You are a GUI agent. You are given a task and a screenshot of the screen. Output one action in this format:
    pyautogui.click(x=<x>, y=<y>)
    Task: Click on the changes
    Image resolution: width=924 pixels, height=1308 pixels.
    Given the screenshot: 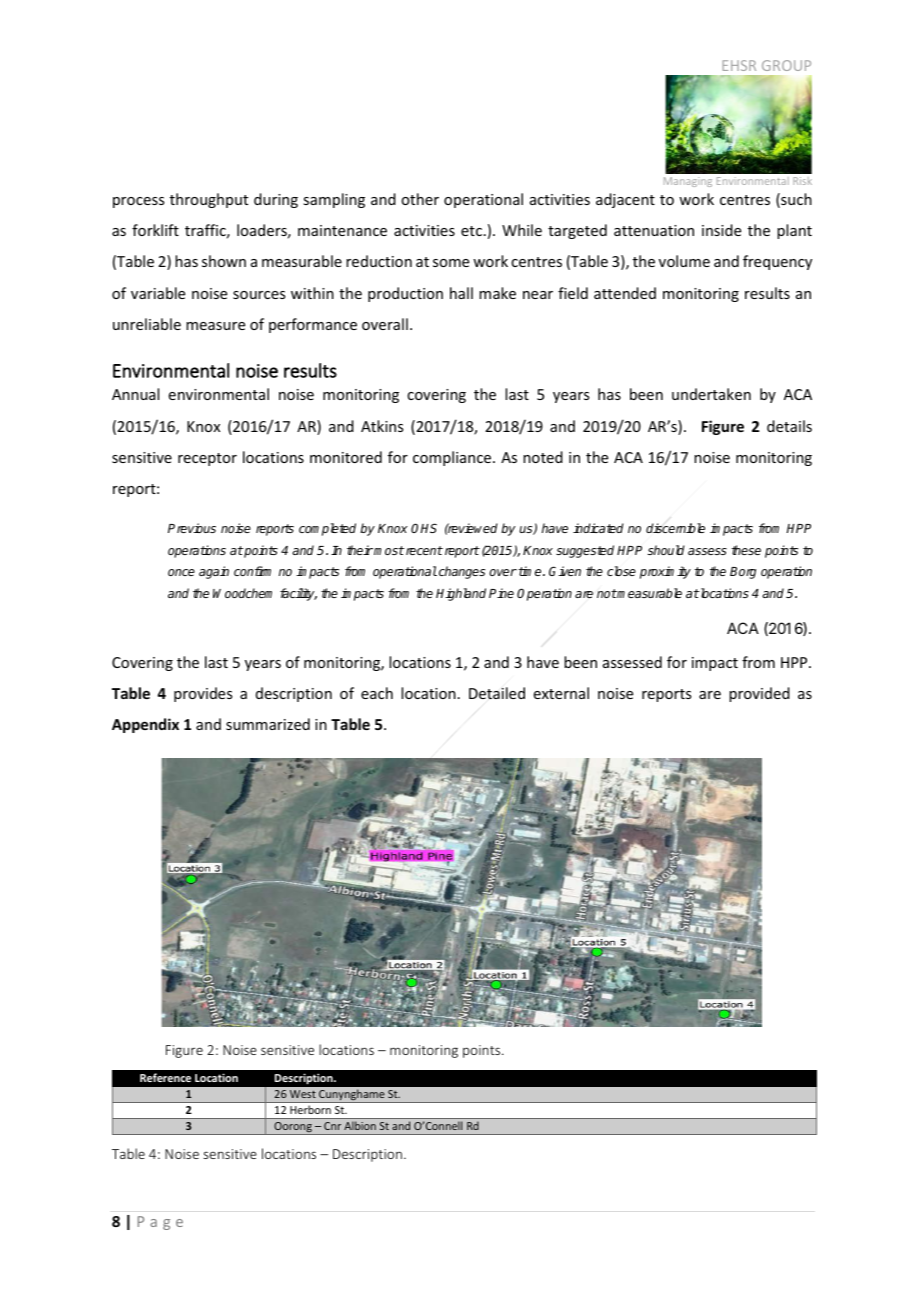 What is the action you would take?
    pyautogui.click(x=462, y=572)
